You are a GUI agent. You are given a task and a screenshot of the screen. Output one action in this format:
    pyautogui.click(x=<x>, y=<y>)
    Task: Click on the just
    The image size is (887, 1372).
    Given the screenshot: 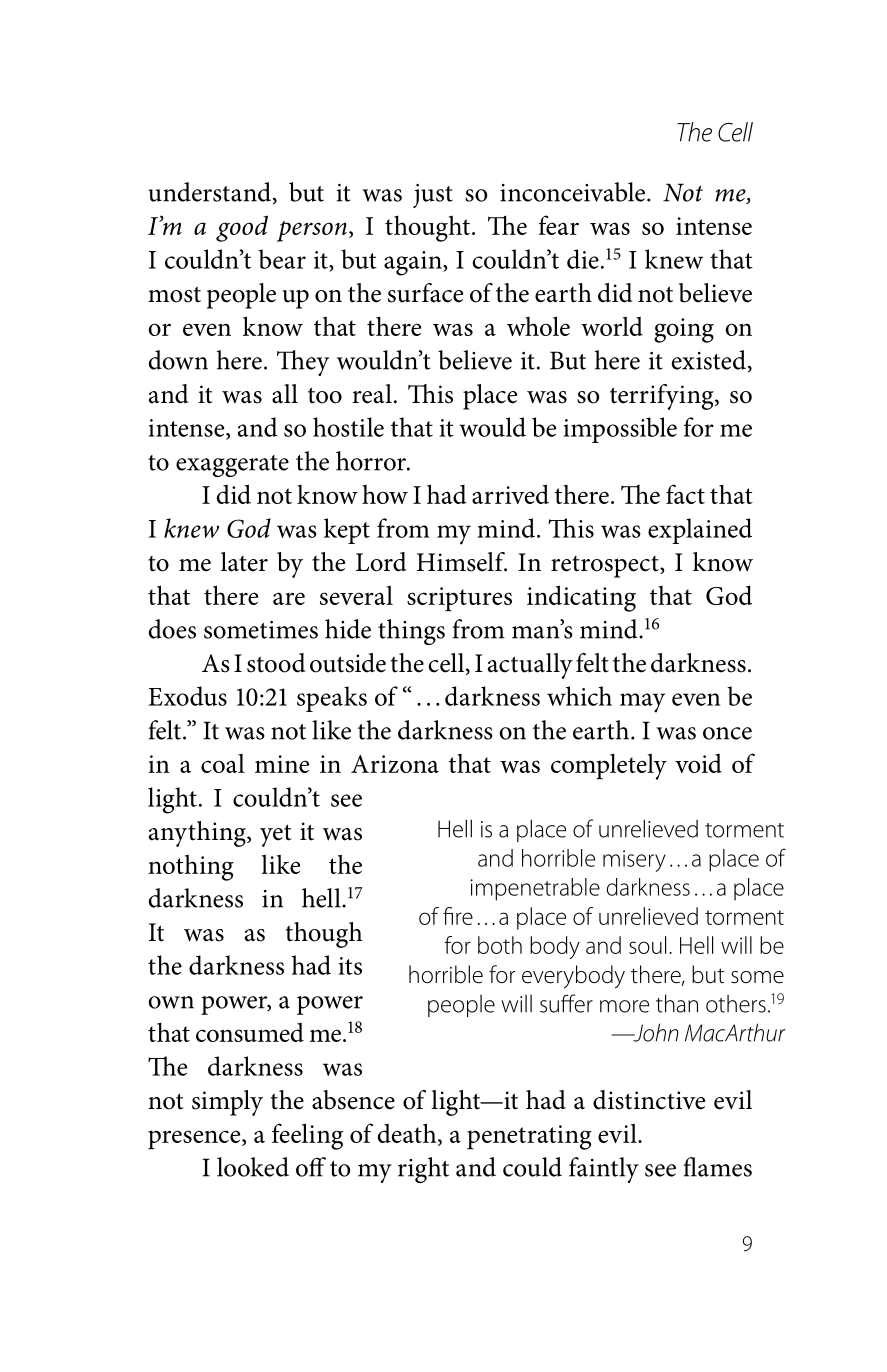 What is the action you would take?
    pyautogui.click(x=433, y=196)
